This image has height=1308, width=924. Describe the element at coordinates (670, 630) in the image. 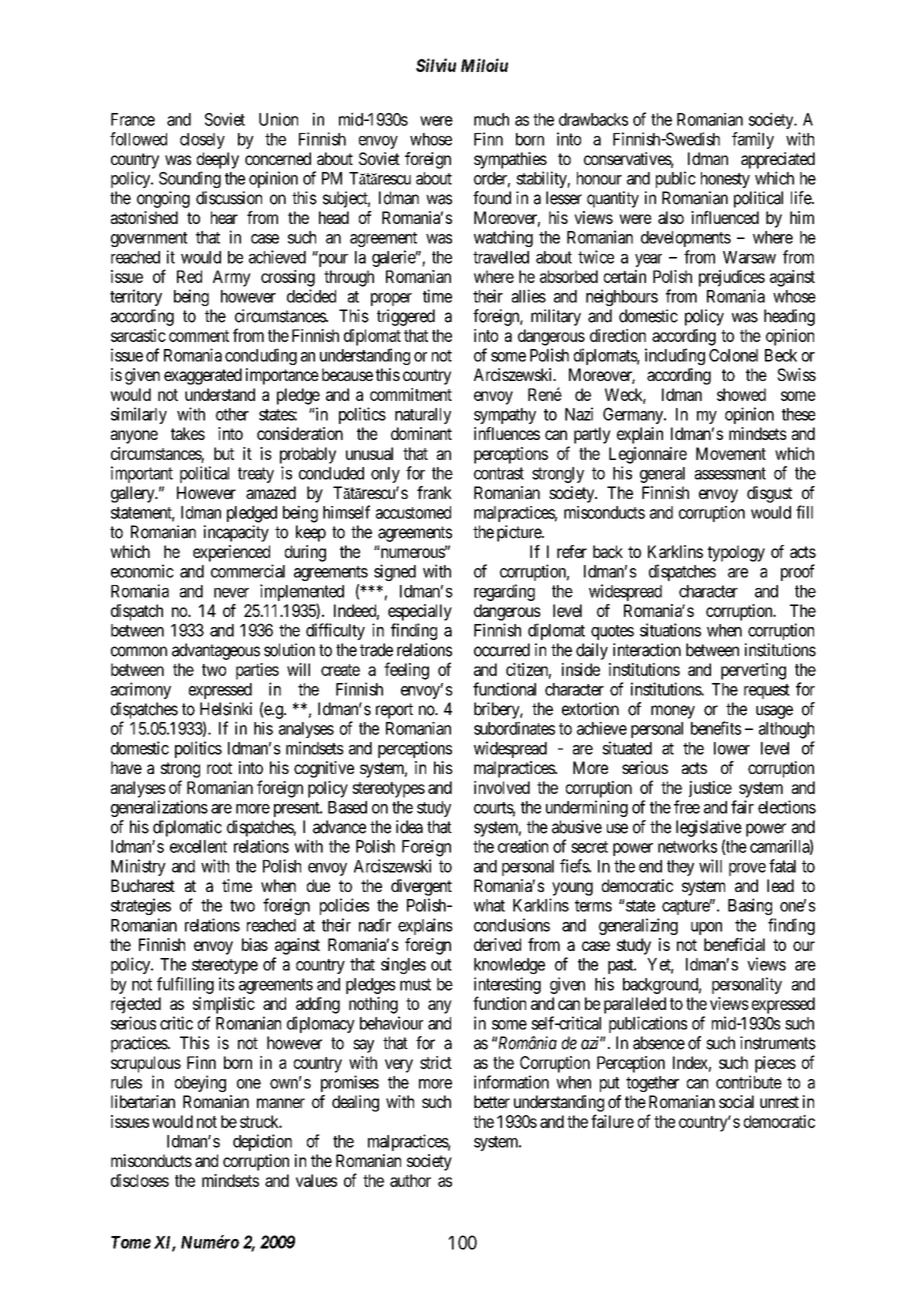

I see `situations` at that location.
